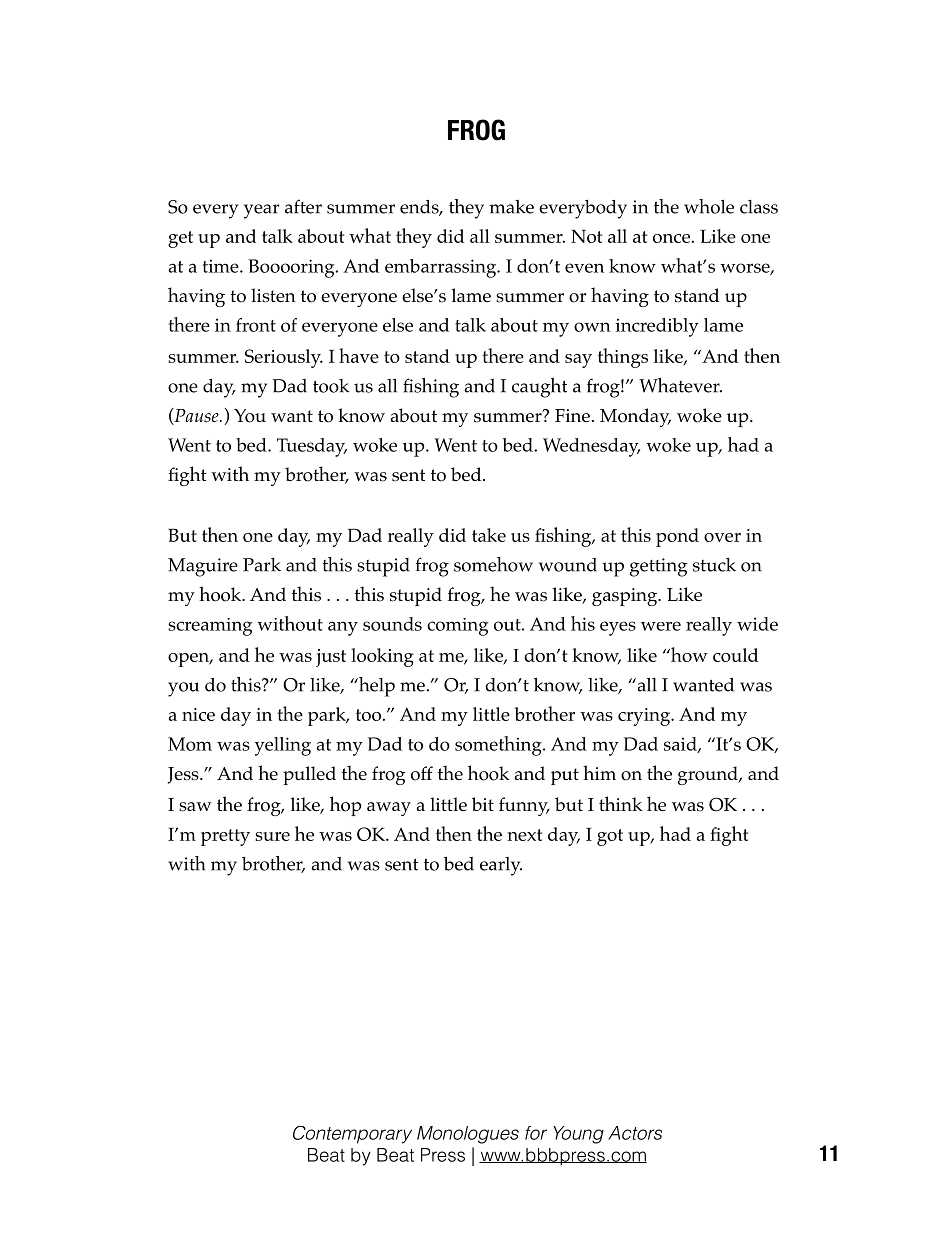 This page has width=952, height=1233. What do you see at coordinates (457, 627) in the page?
I see `coming` at bounding box center [457, 627].
